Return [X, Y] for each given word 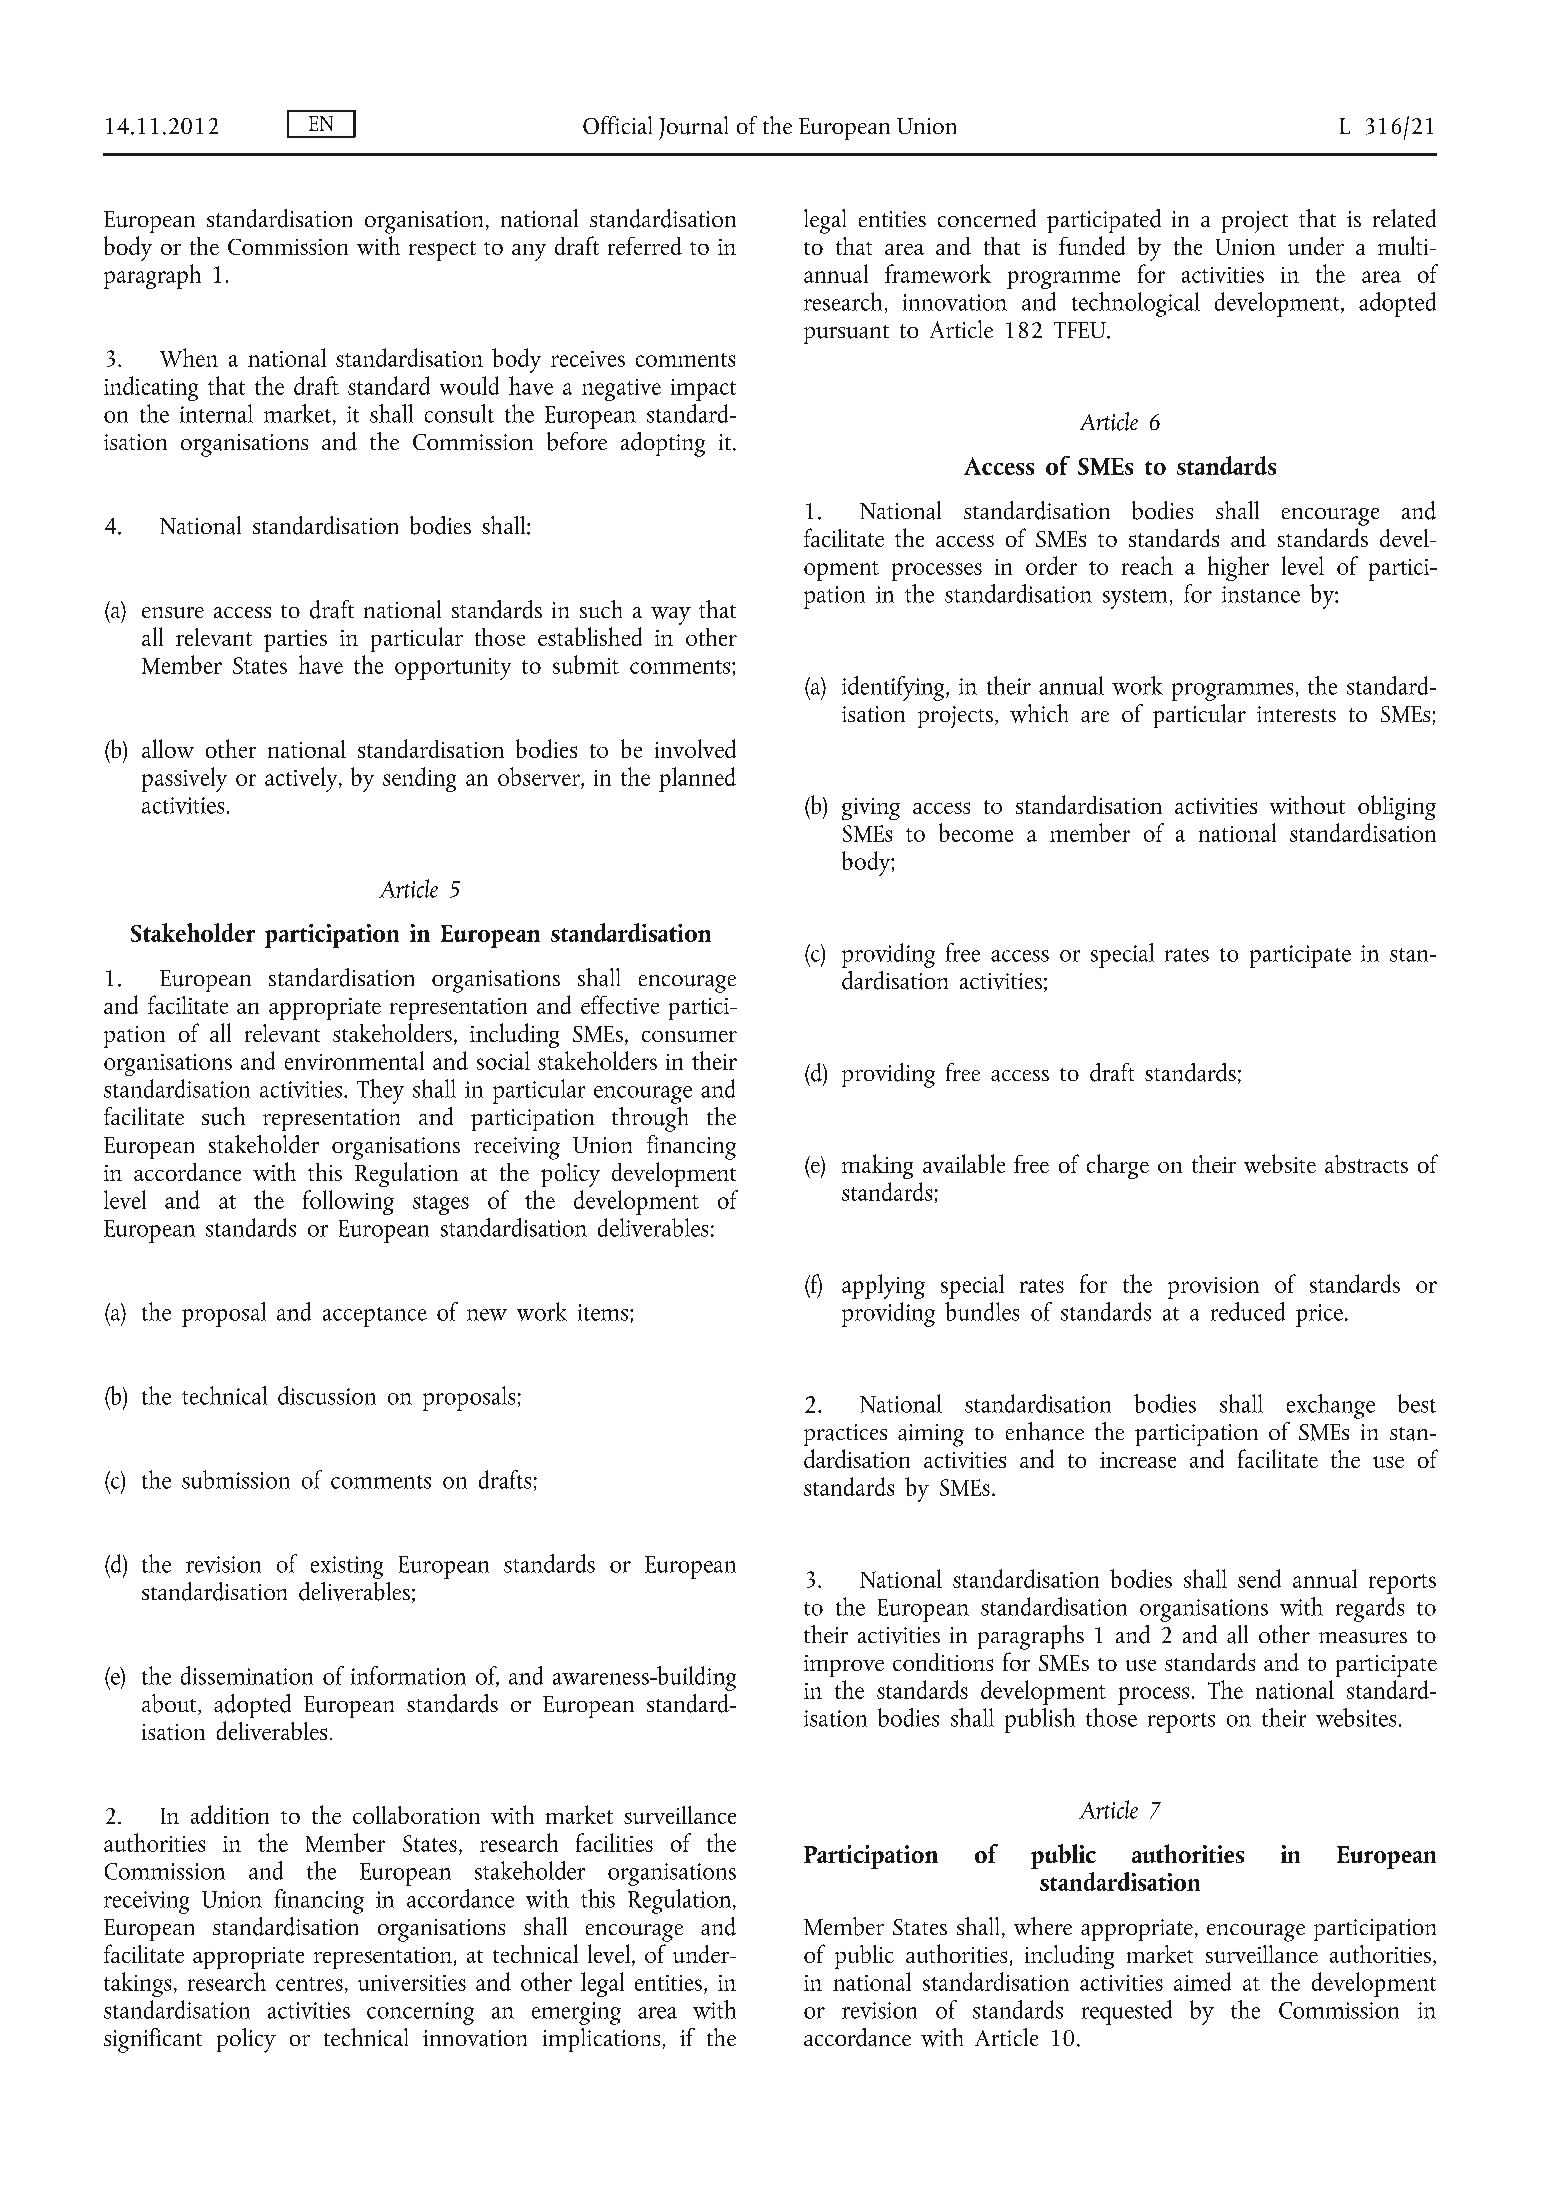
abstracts [1366, 1164]
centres [309, 1984]
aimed [1202, 1981]
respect [442, 251]
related [1404, 218]
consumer [689, 1036]
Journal [693, 128]
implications [601, 2040]
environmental [354, 1060]
